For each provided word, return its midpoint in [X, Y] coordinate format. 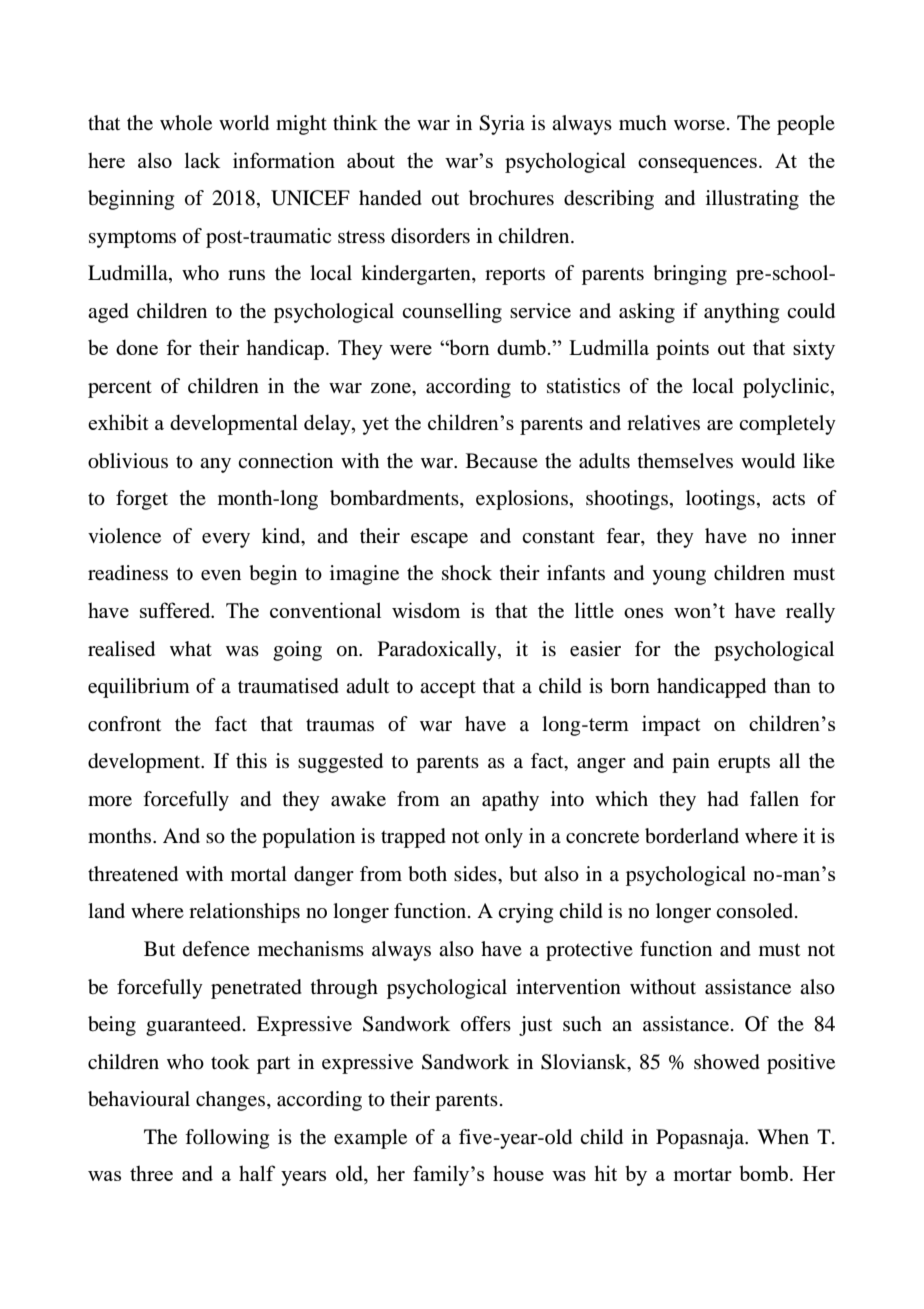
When [783, 1137]
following [227, 1139]
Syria [502, 125]
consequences [697, 165]
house [518, 1173]
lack [202, 160]
